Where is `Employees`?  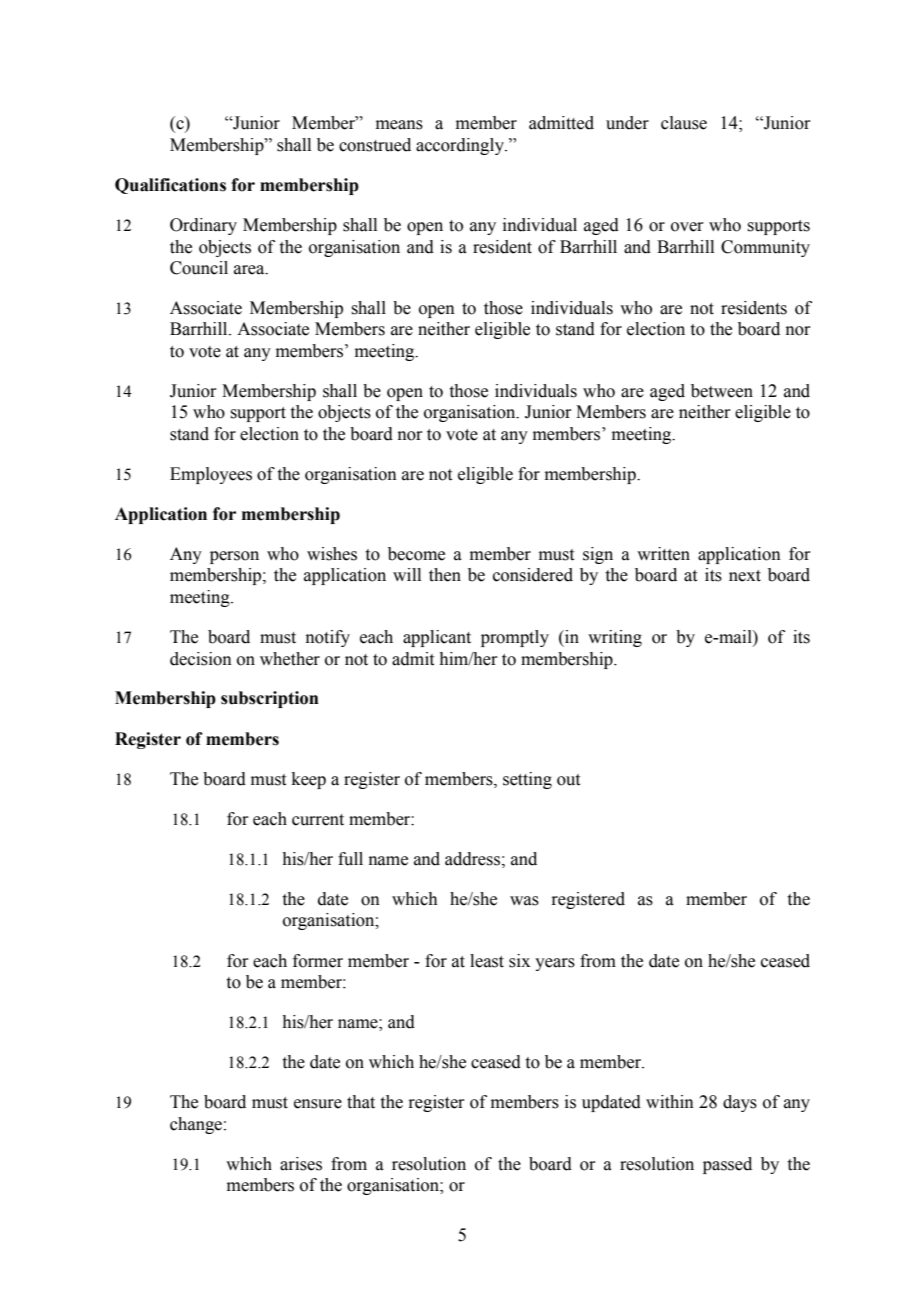
Employees is located at coordinates (211, 475).
